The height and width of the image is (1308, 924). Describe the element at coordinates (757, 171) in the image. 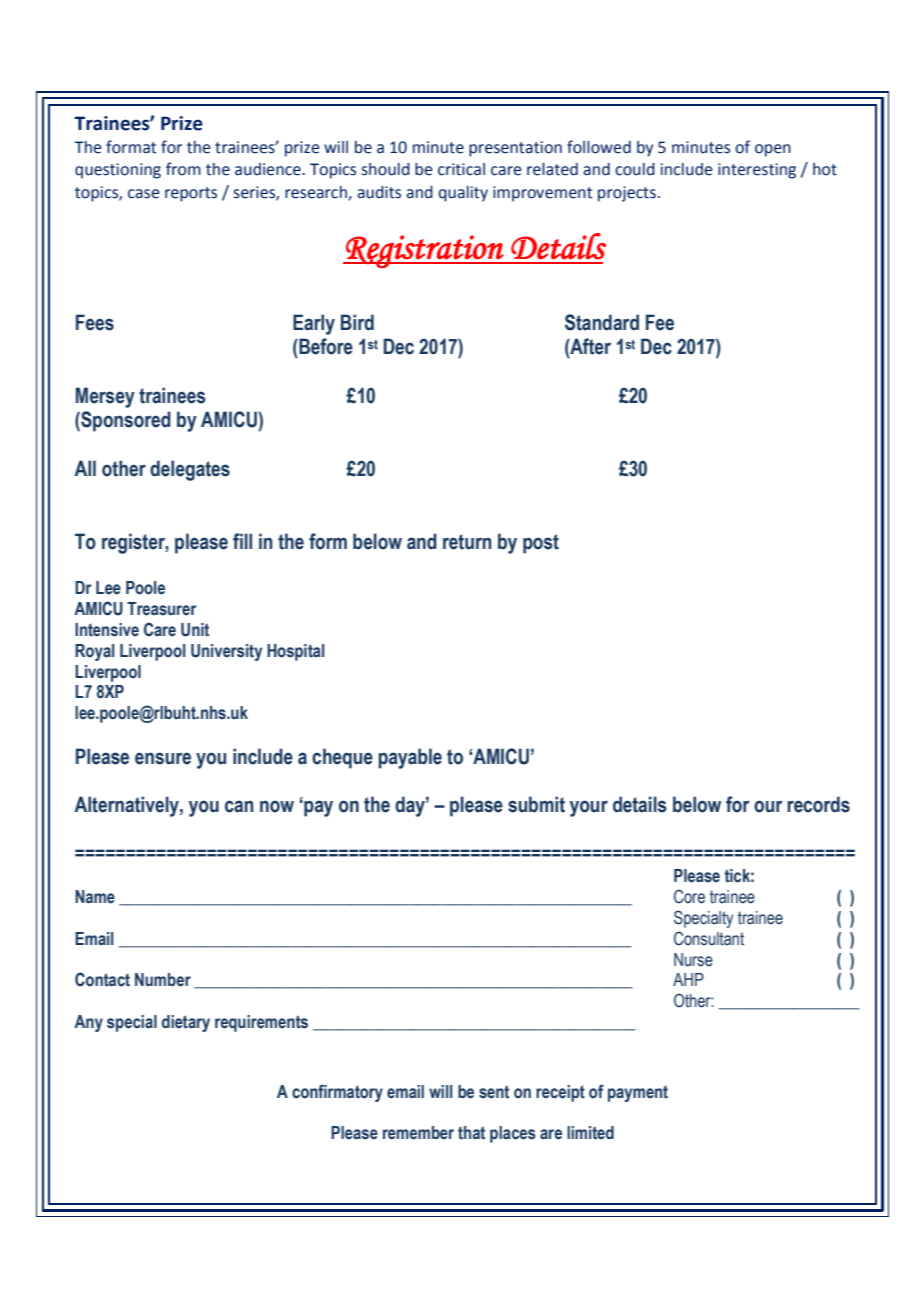

I see `interesting` at that location.
